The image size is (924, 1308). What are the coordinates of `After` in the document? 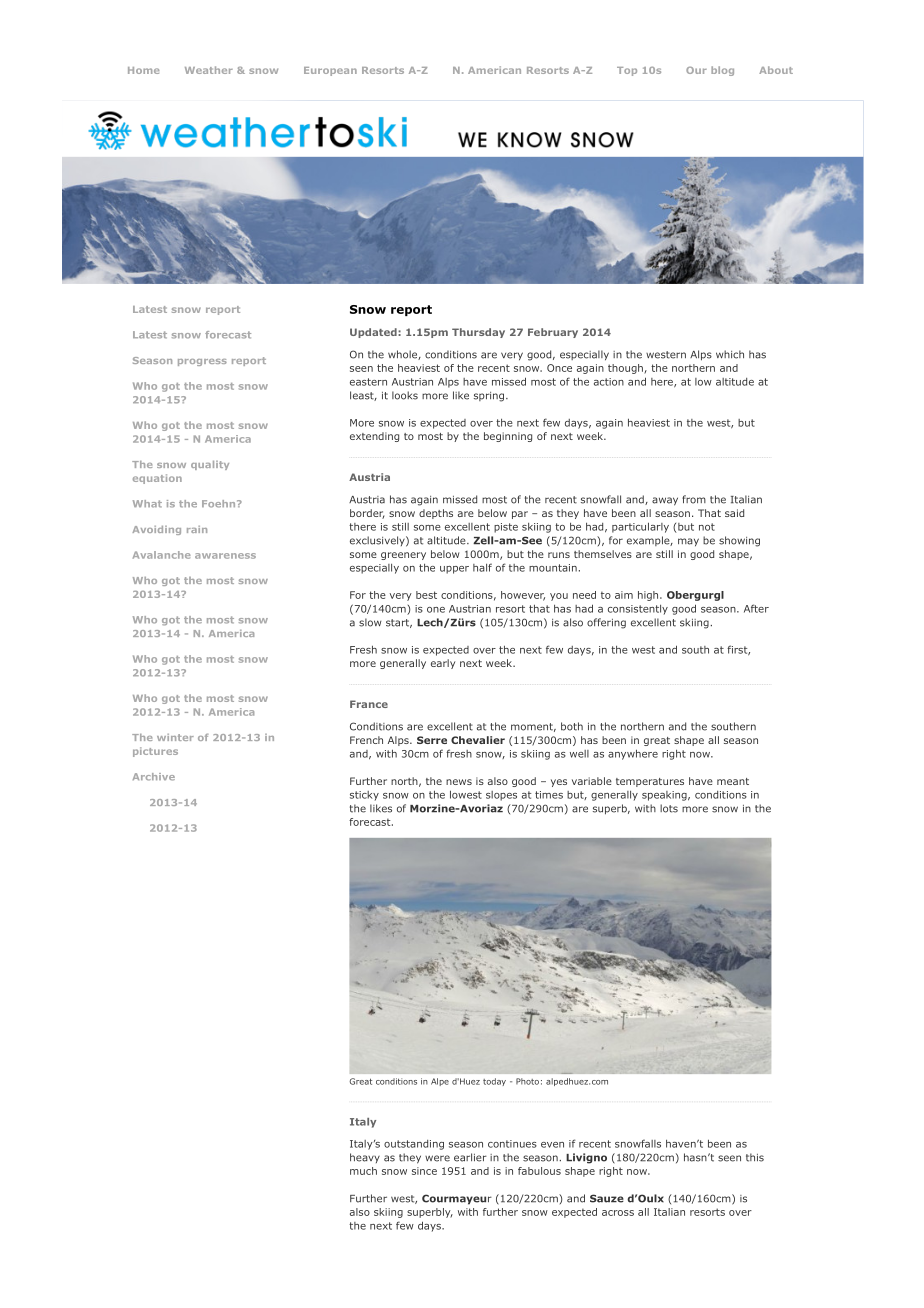 It's located at (756, 608).
